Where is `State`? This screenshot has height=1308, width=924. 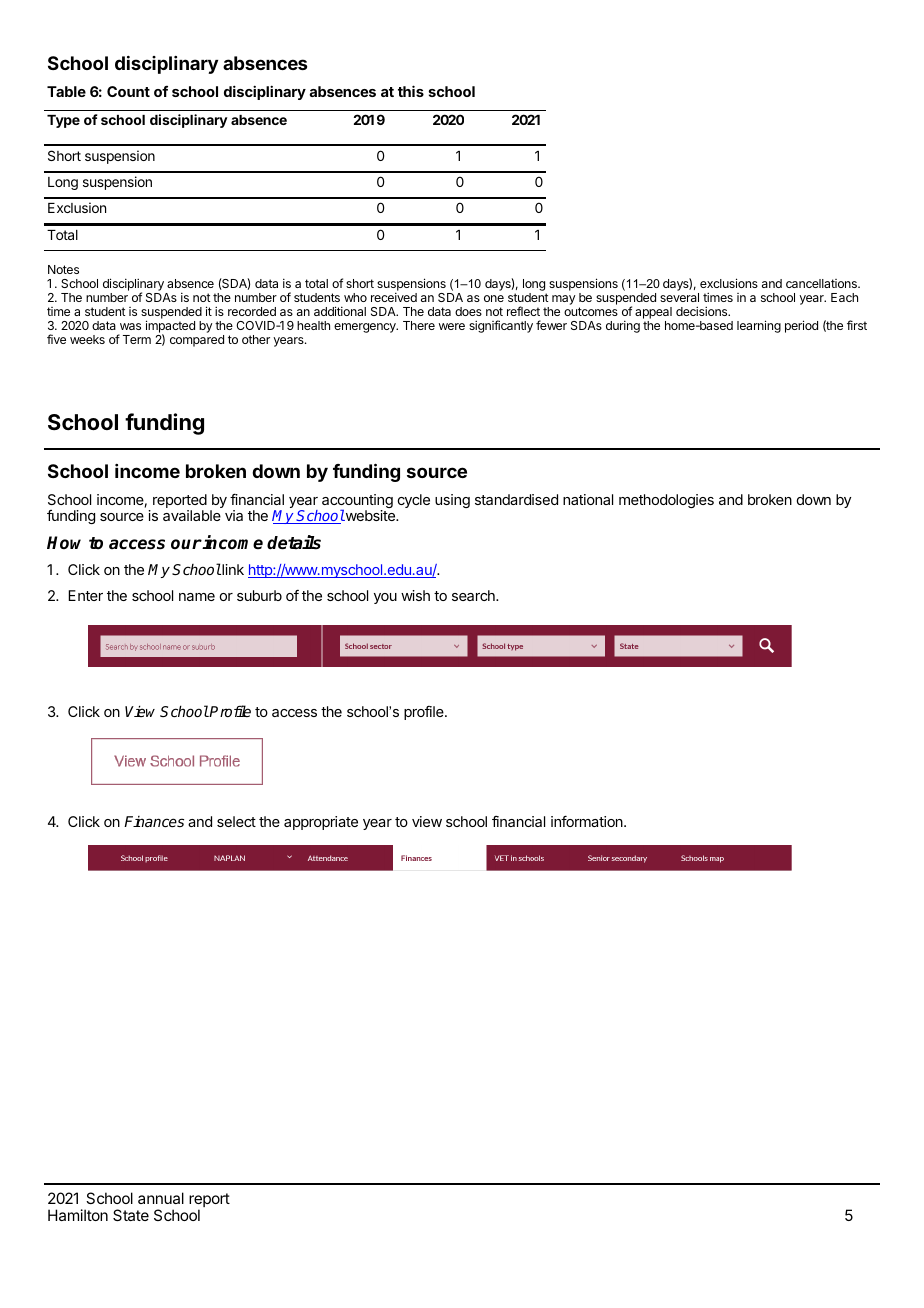
State is located at coordinates (131, 1215).
